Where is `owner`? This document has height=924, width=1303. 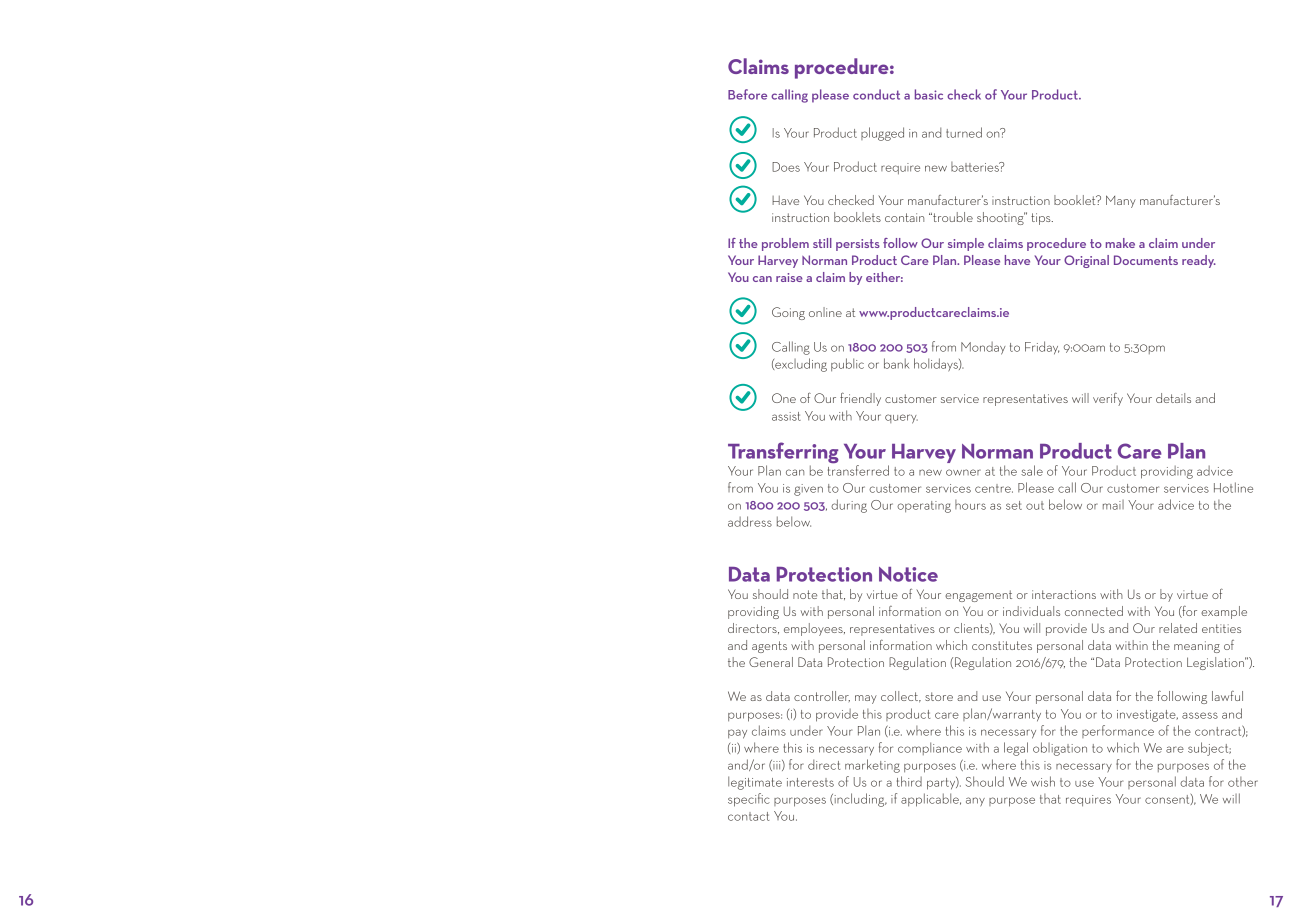 owner is located at coordinates (963, 472).
